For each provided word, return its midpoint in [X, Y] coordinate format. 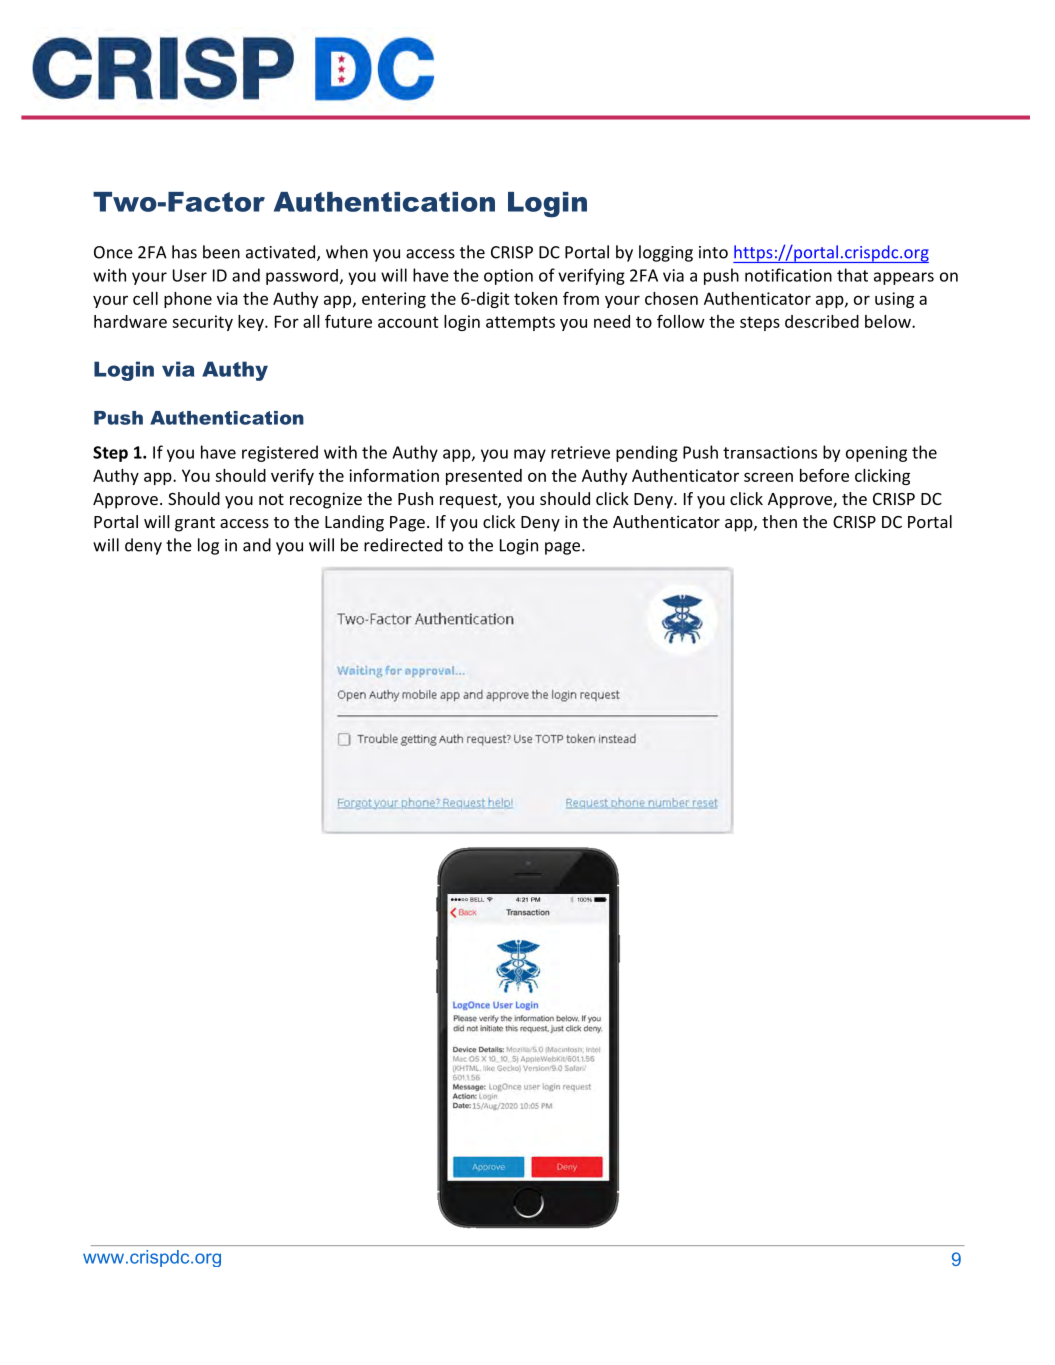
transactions [770, 452]
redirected [403, 545]
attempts [520, 323]
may [530, 455]
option [508, 277]
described [822, 321]
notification [788, 275]
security [202, 323]
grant [195, 524]
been [221, 252]
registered [280, 453]
